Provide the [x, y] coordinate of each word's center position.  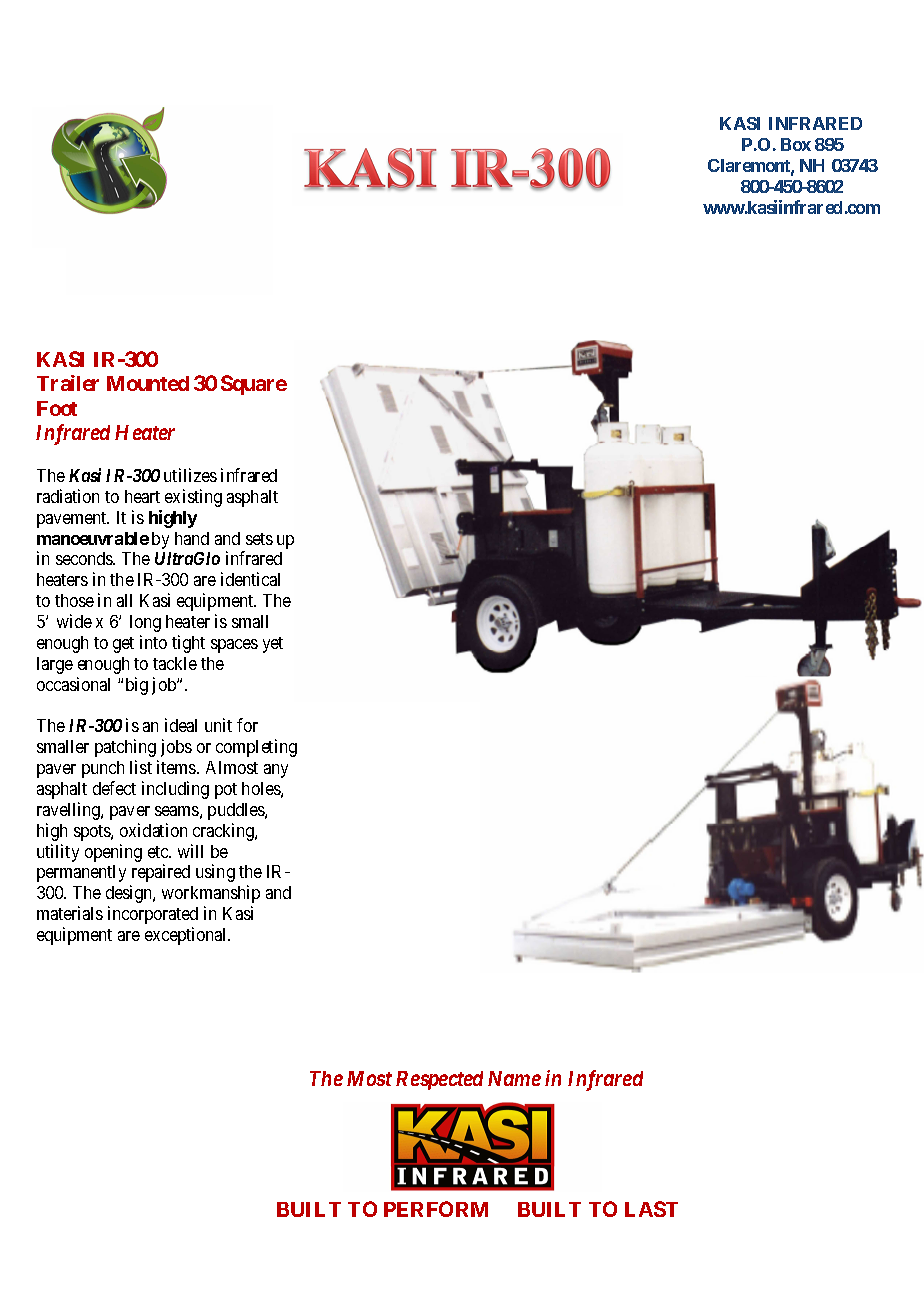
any [276, 771]
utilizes [190, 475]
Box [796, 144]
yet [273, 645]
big [137, 686]
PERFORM [436, 1209]
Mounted [148, 383]
